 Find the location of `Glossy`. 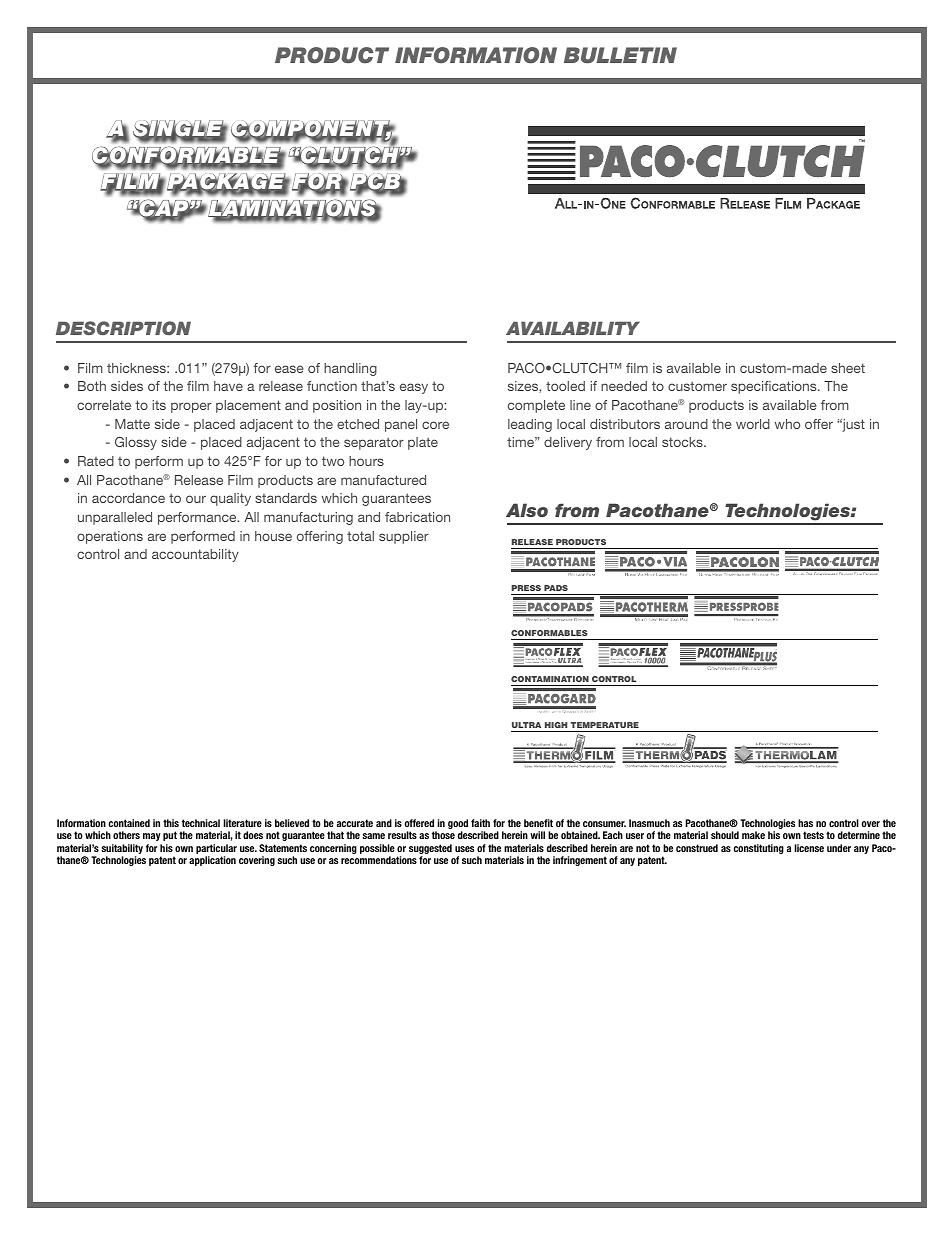

Glossy is located at coordinates (136, 443).
